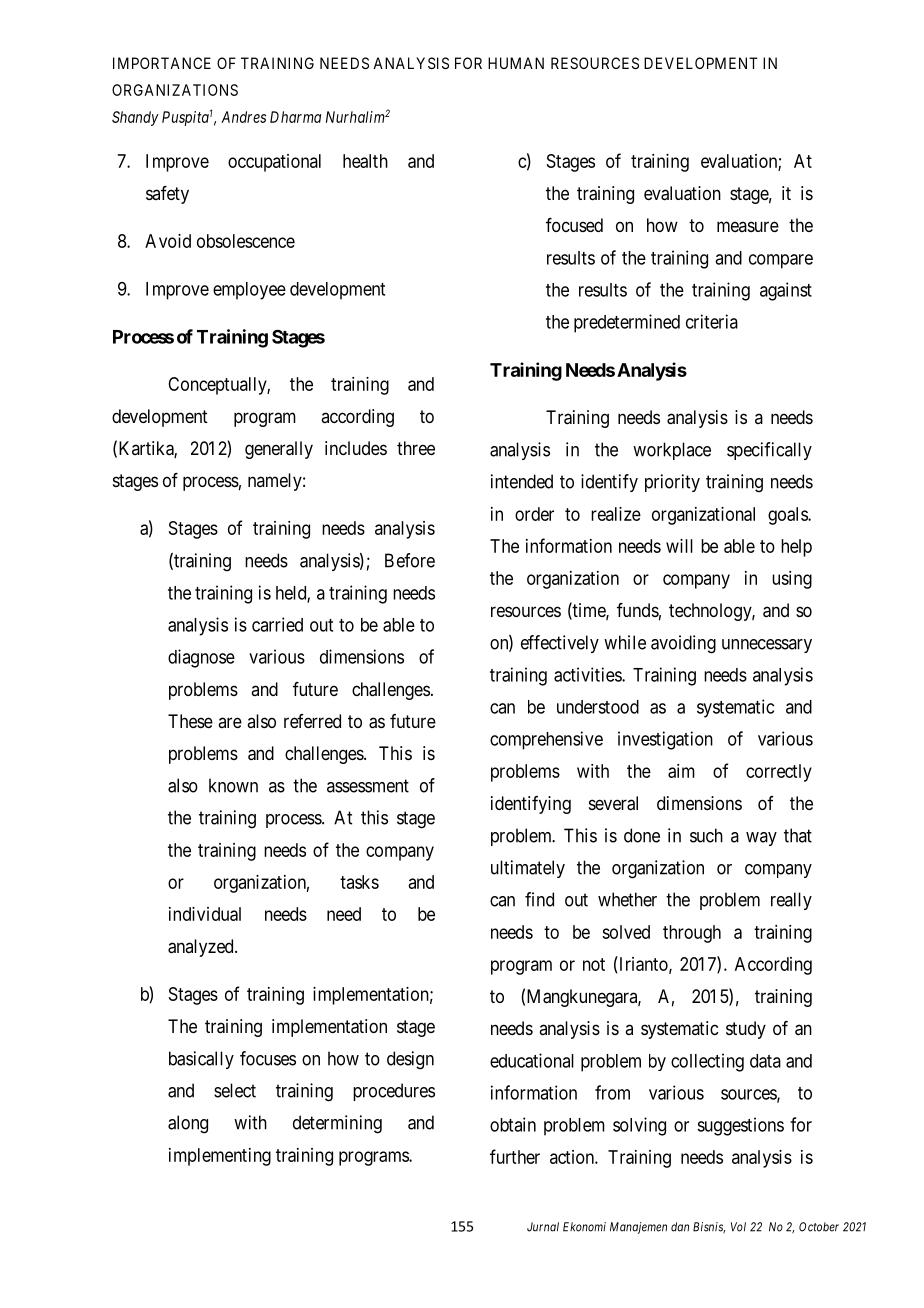 This screenshot has height=1308, width=924. I want to click on employee, so click(249, 291).
